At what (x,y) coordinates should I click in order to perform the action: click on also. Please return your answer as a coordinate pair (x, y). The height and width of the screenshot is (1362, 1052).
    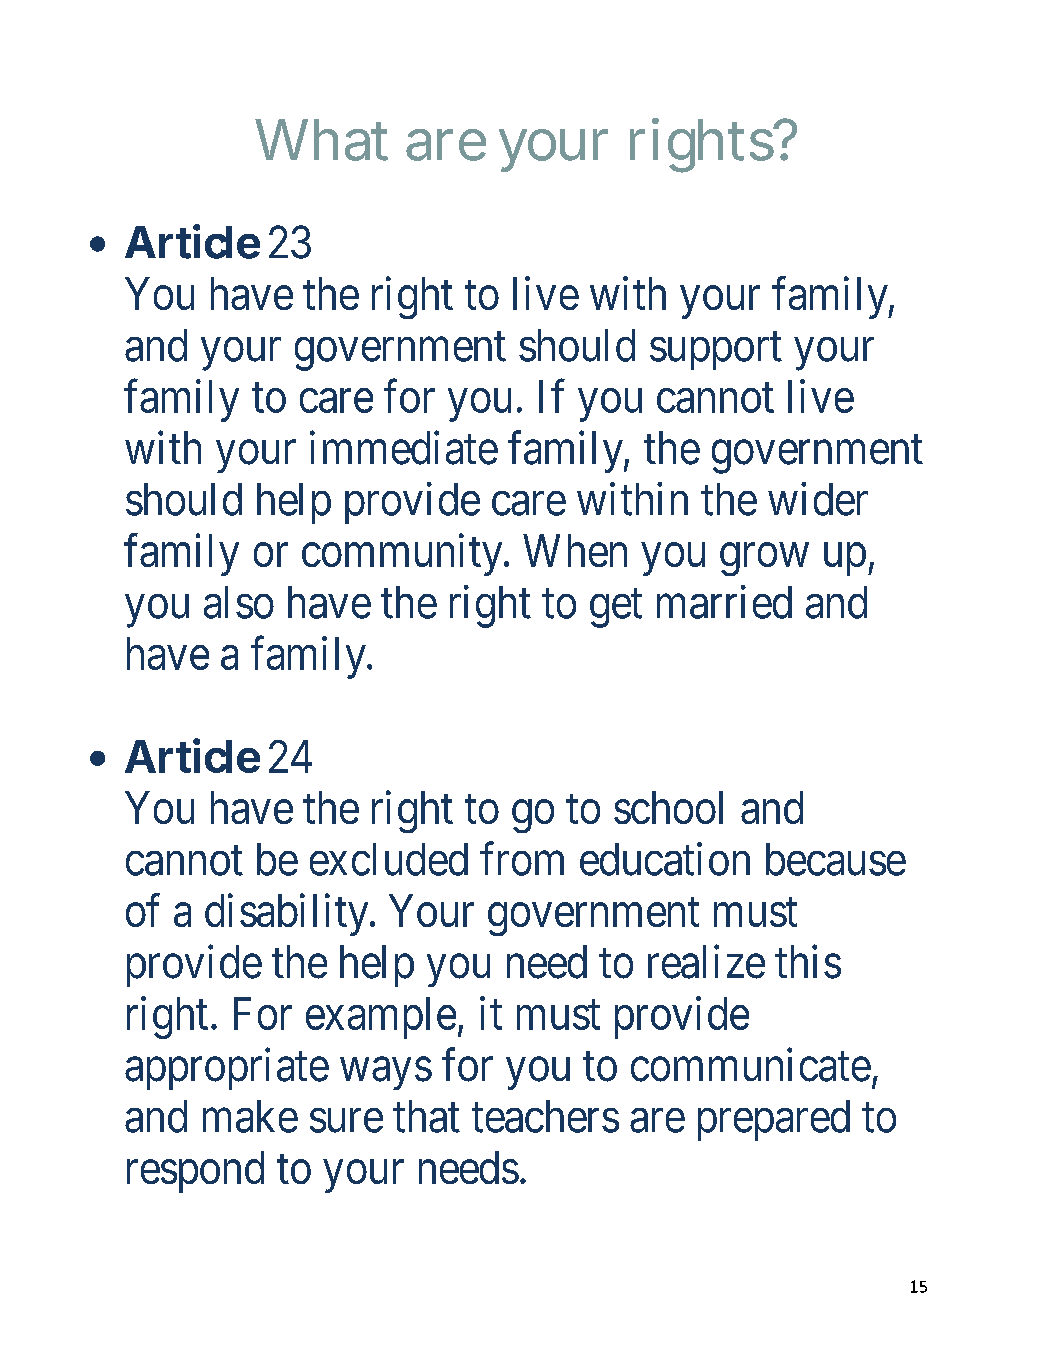
    Looking at the image, I should click on (239, 602).
